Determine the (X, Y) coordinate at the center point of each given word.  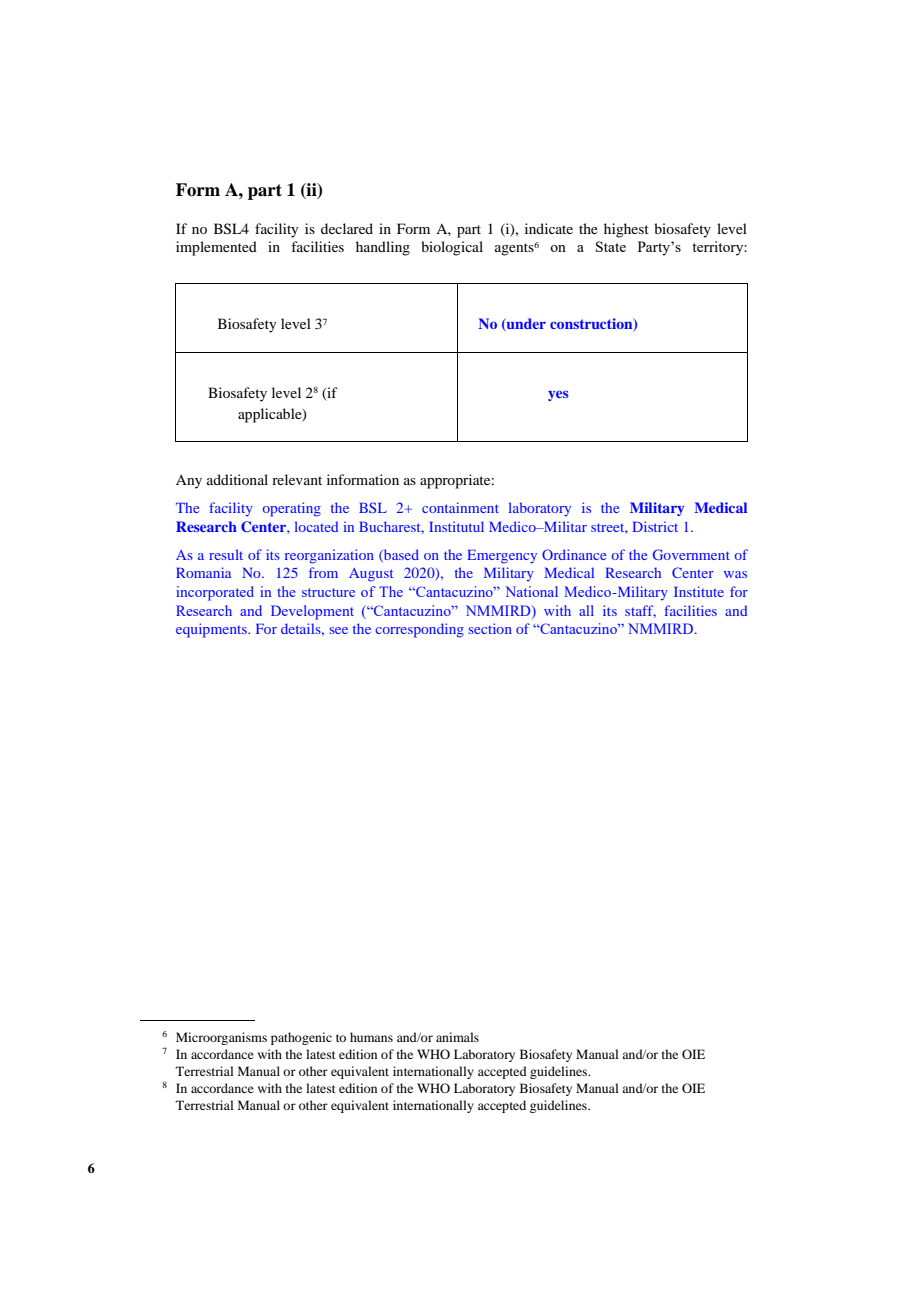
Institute (699, 591)
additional (237, 479)
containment (460, 507)
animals (457, 1037)
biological (452, 248)
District (655, 526)
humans (371, 1037)
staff (640, 611)
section (490, 628)
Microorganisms (221, 1038)
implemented (216, 248)
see (338, 630)
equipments (212, 630)
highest (626, 230)
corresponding (419, 630)
